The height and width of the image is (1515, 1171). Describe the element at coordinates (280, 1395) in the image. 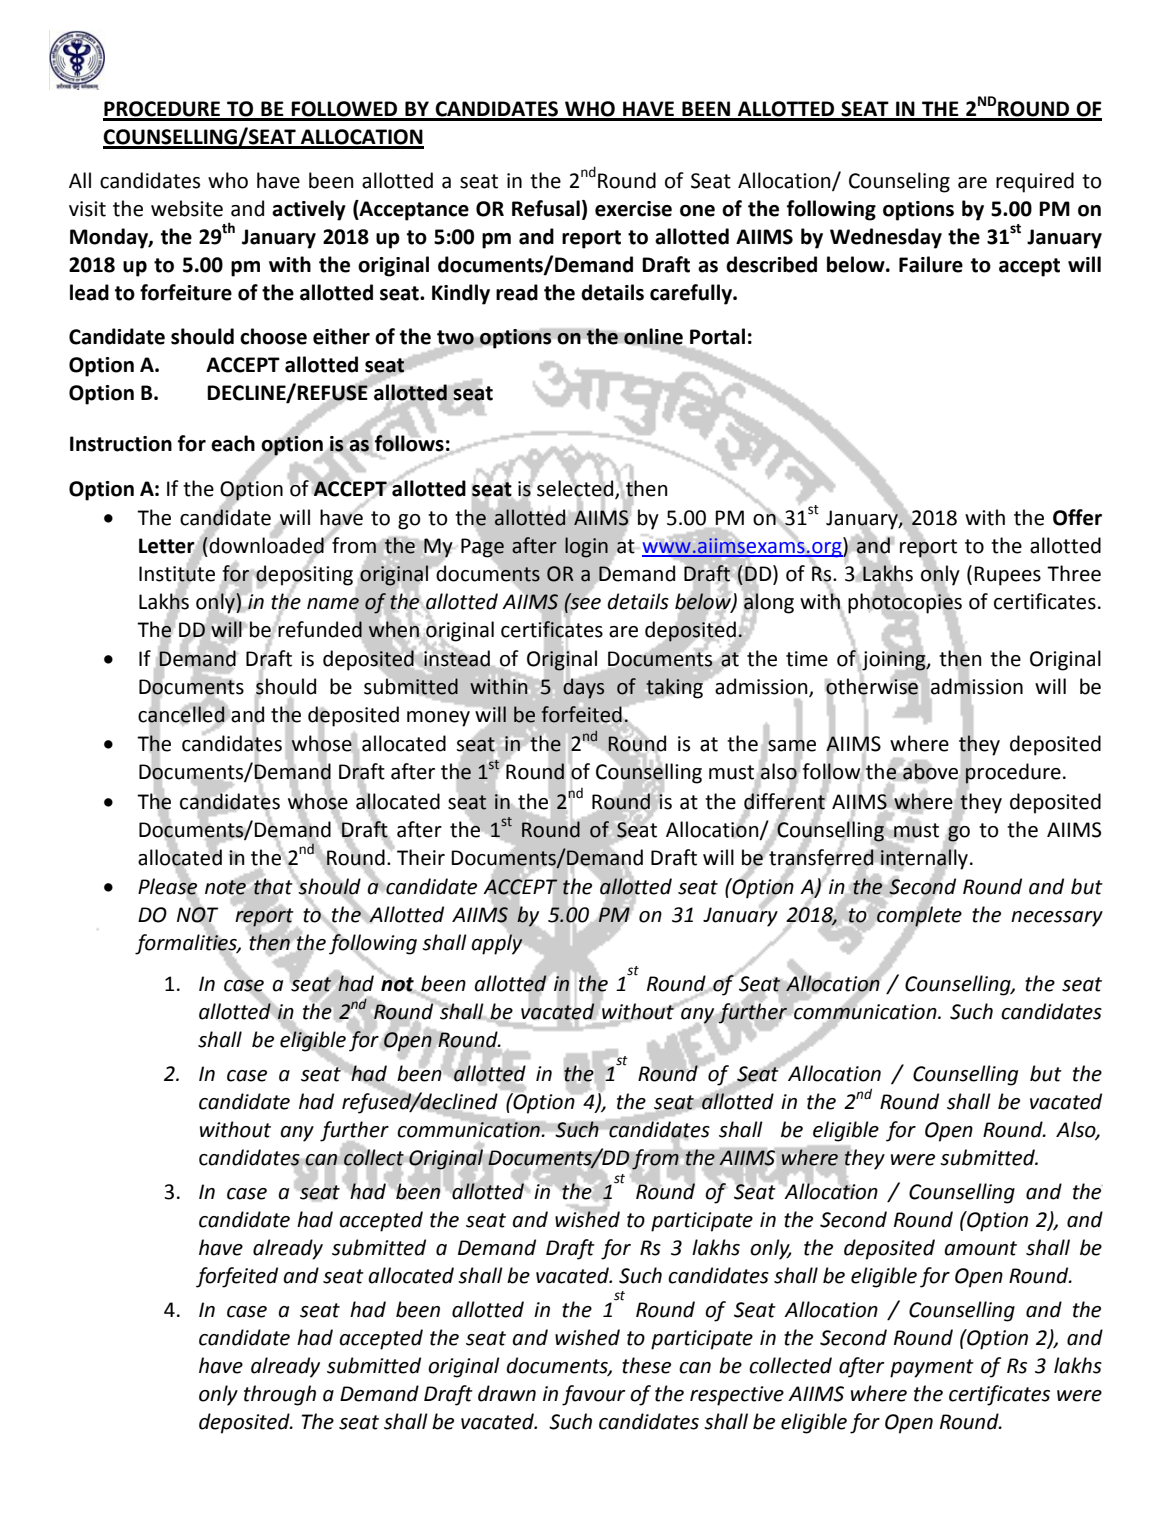

I see `through` at that location.
